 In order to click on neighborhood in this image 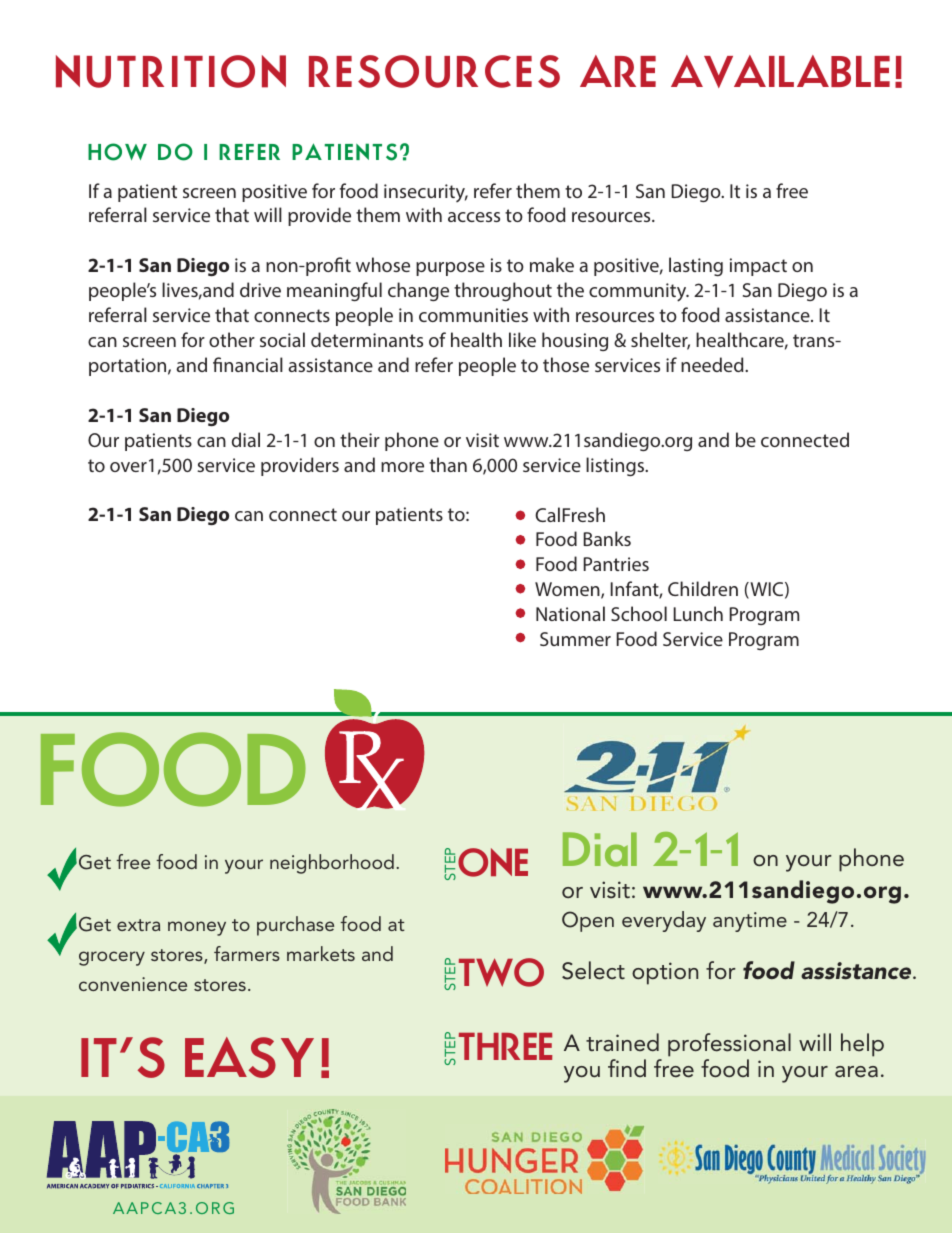, I will do `click(332, 864)`.
